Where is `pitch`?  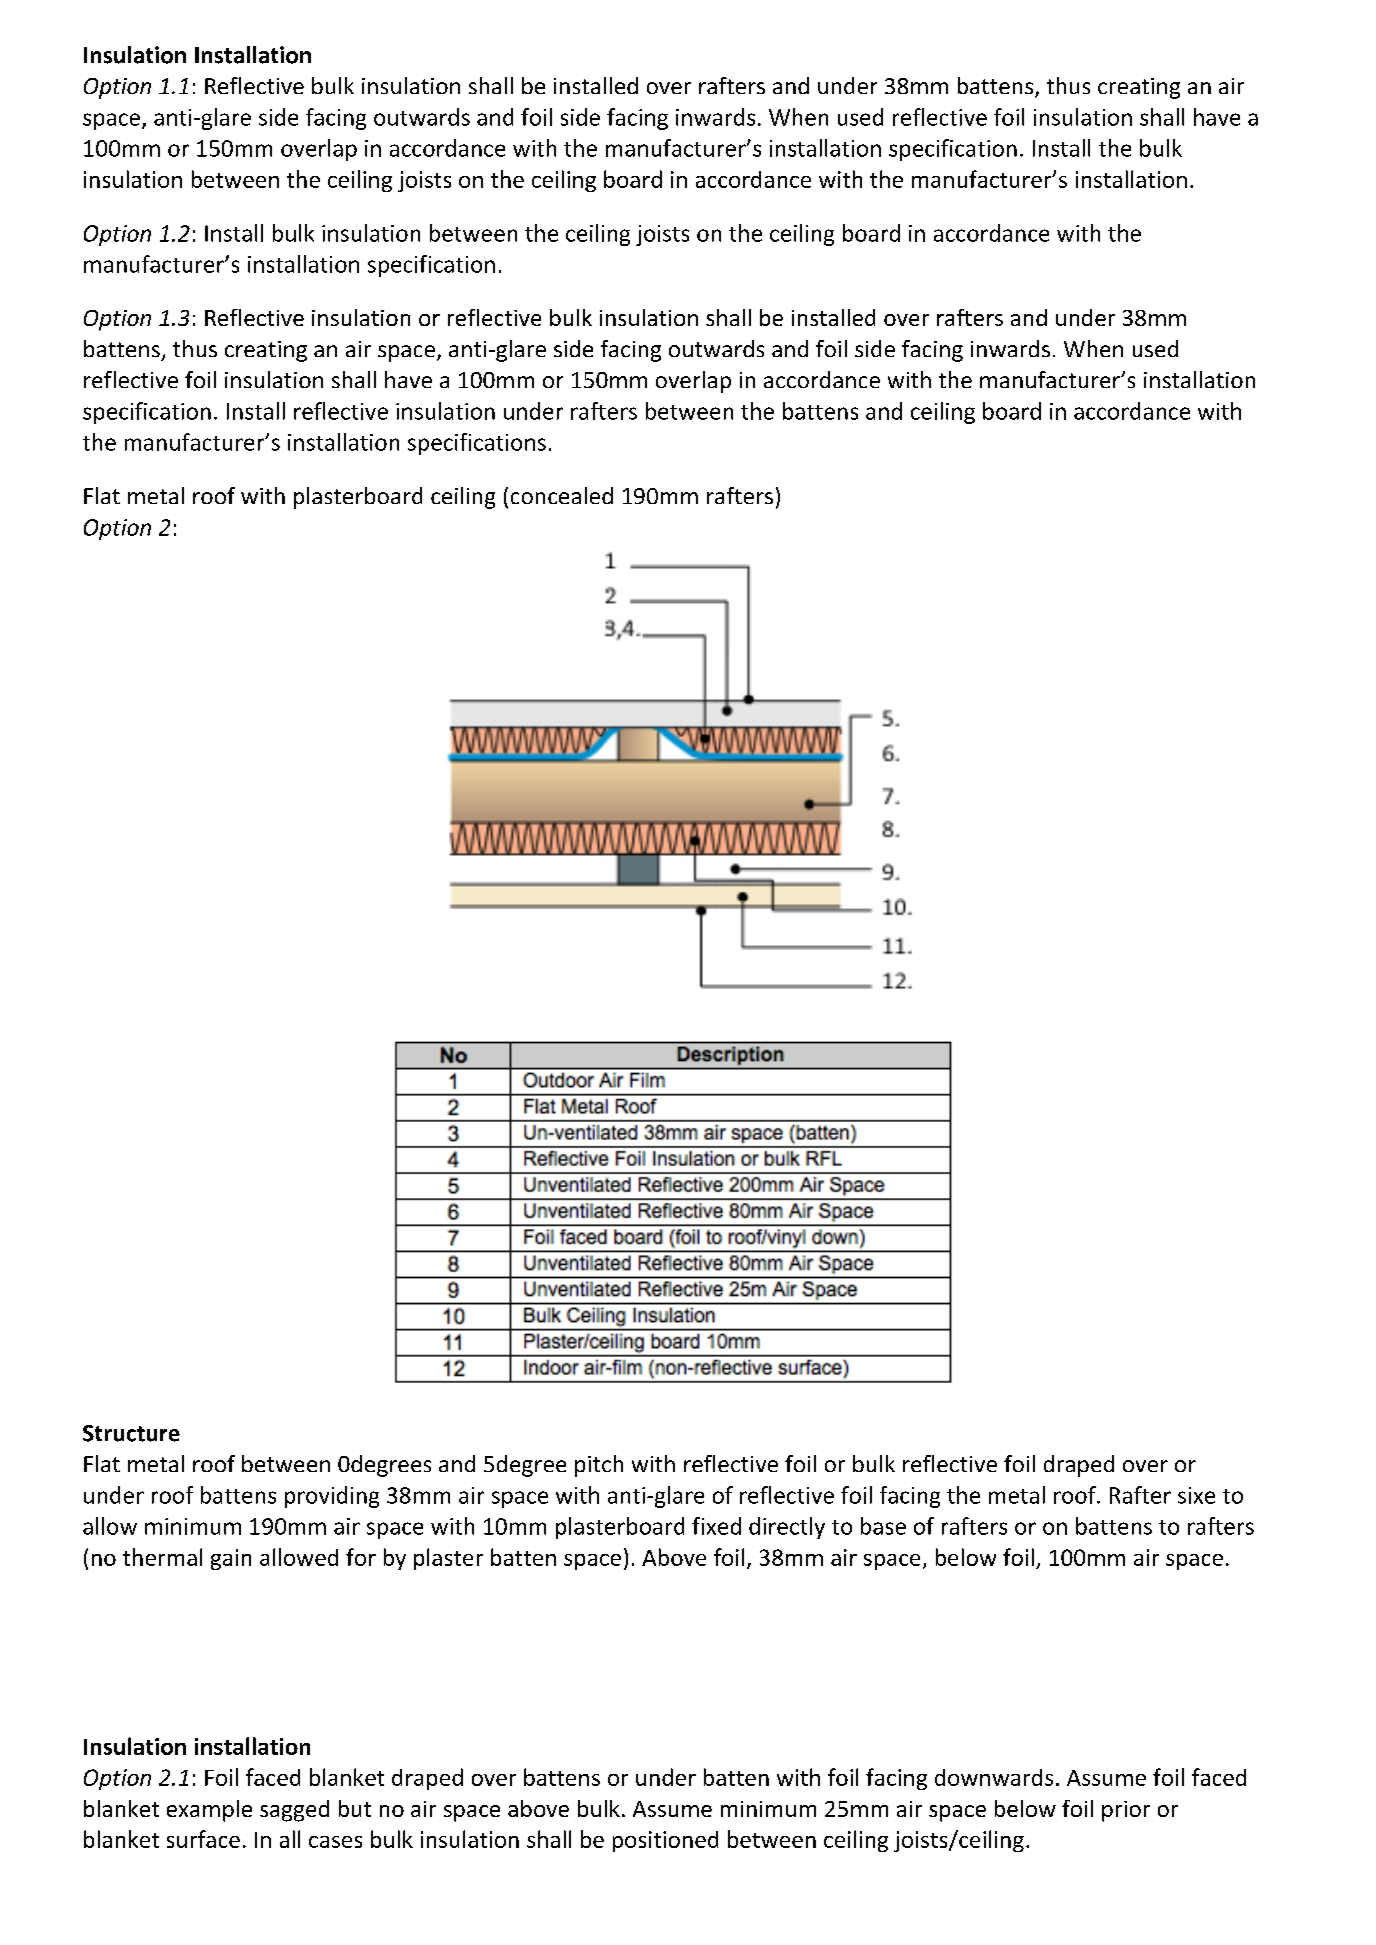 pitch is located at coordinates (599, 1466).
